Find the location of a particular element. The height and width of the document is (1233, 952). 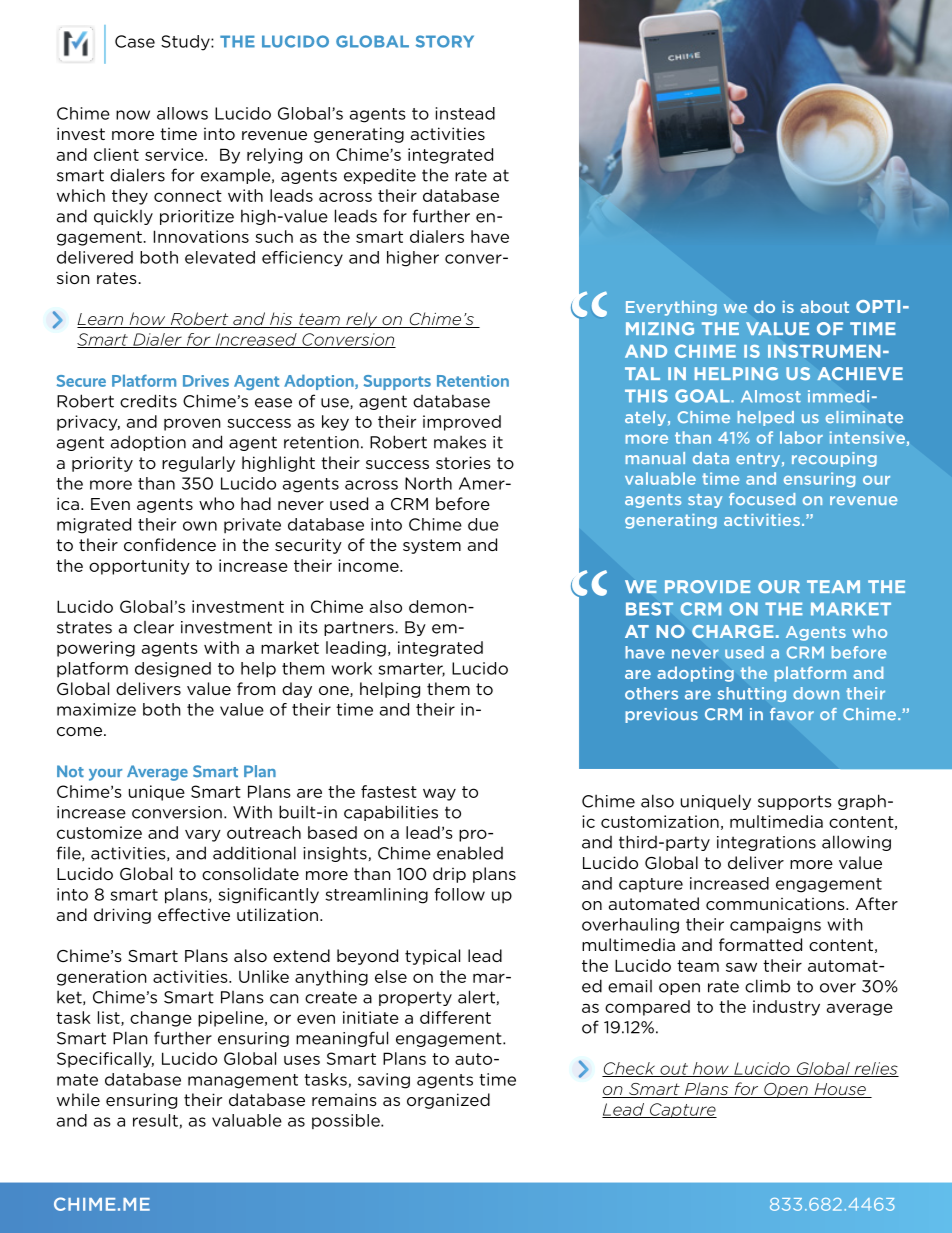

proven is located at coordinates (192, 424).
